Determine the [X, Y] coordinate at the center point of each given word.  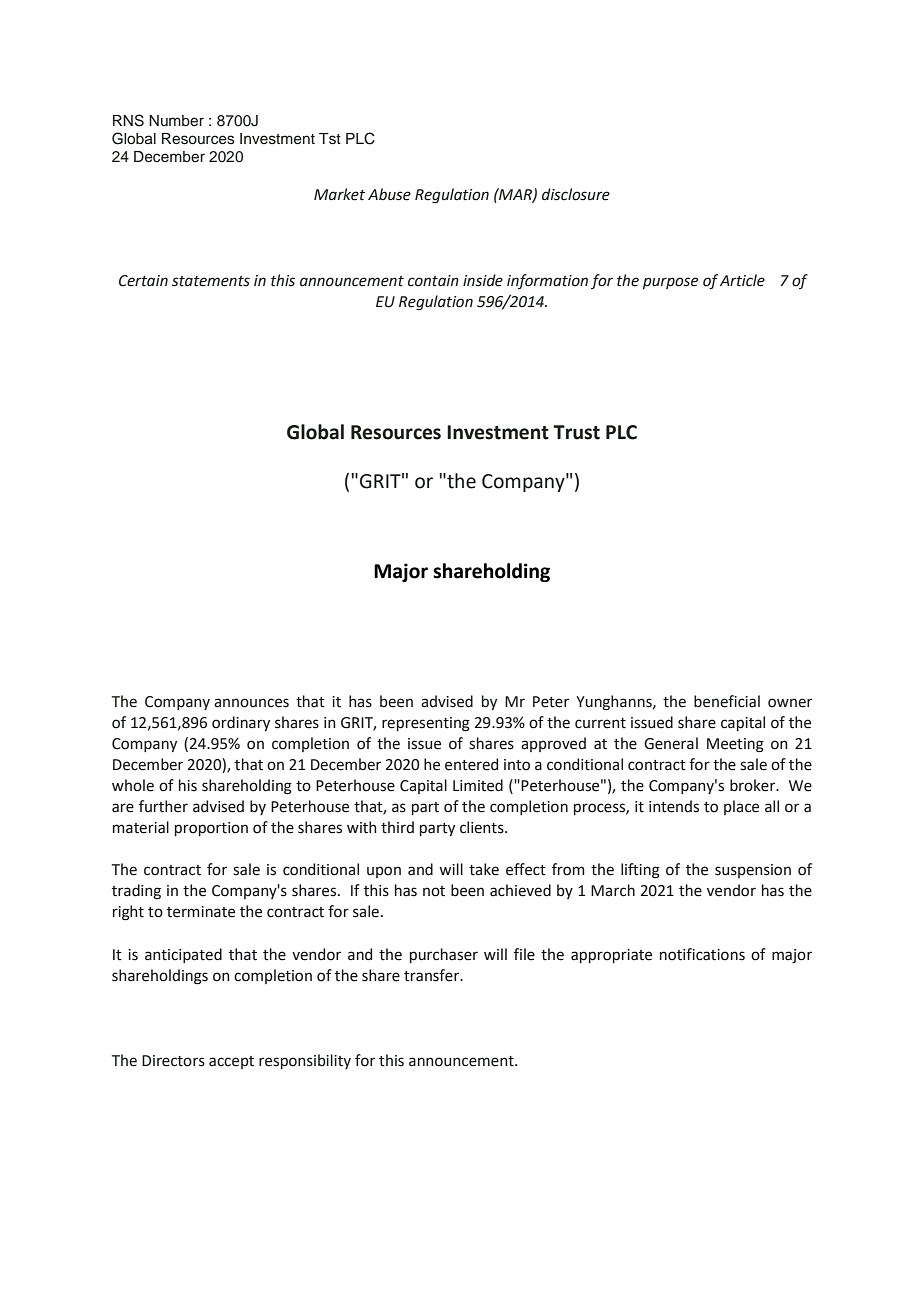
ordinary [241, 723]
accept [231, 1062]
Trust [576, 432]
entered [471, 764]
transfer [433, 975]
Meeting [735, 745]
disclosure [576, 194]
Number [176, 120]
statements [211, 281]
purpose [670, 283]
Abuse [389, 194]
